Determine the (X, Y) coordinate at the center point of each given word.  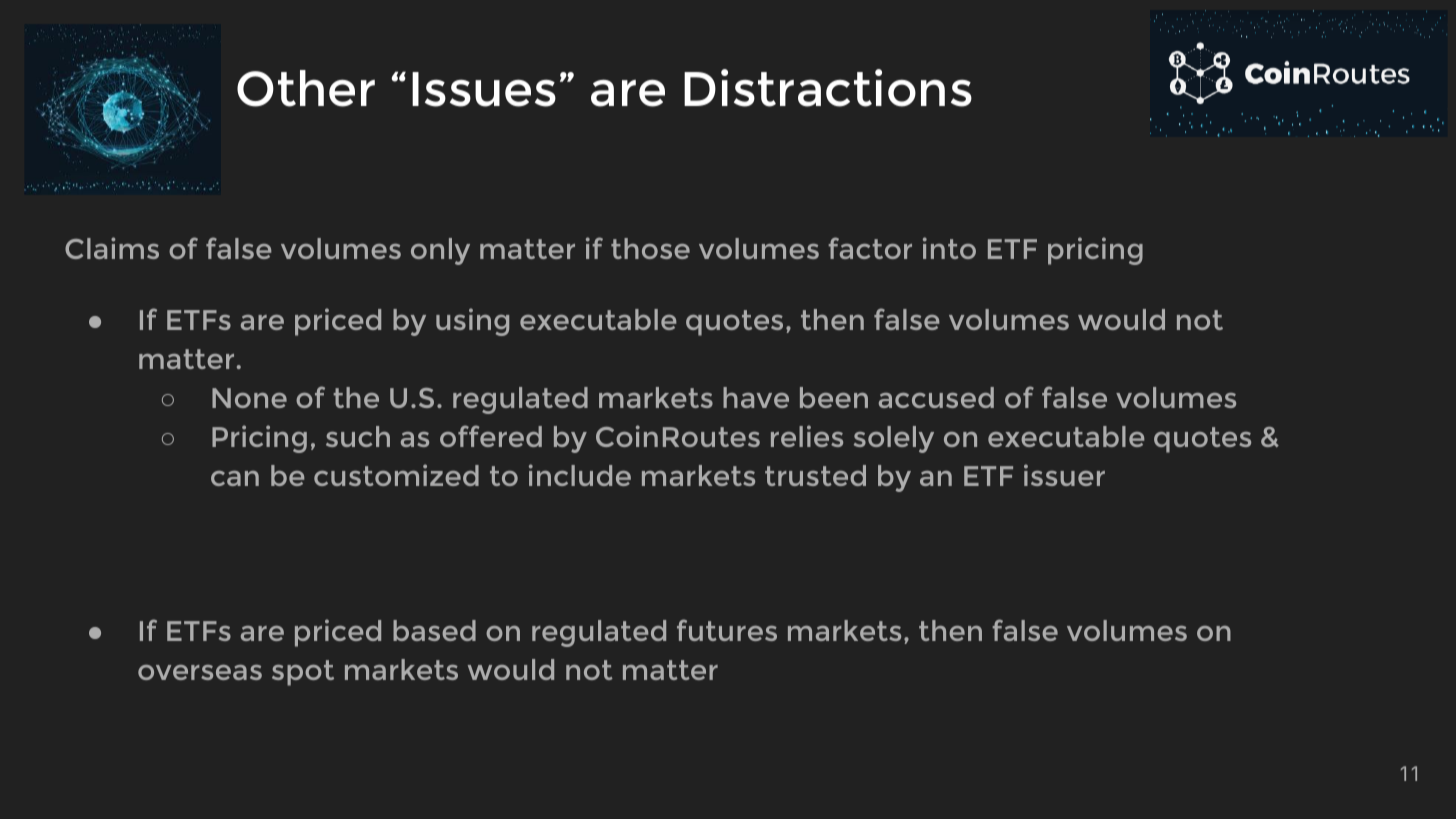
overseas (200, 672)
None (249, 398)
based (434, 630)
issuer (1064, 475)
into (949, 248)
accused (936, 397)
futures (727, 630)
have (756, 397)
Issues (484, 89)
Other (306, 88)
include (580, 475)
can (235, 478)
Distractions (828, 88)
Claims (112, 248)
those (650, 248)
